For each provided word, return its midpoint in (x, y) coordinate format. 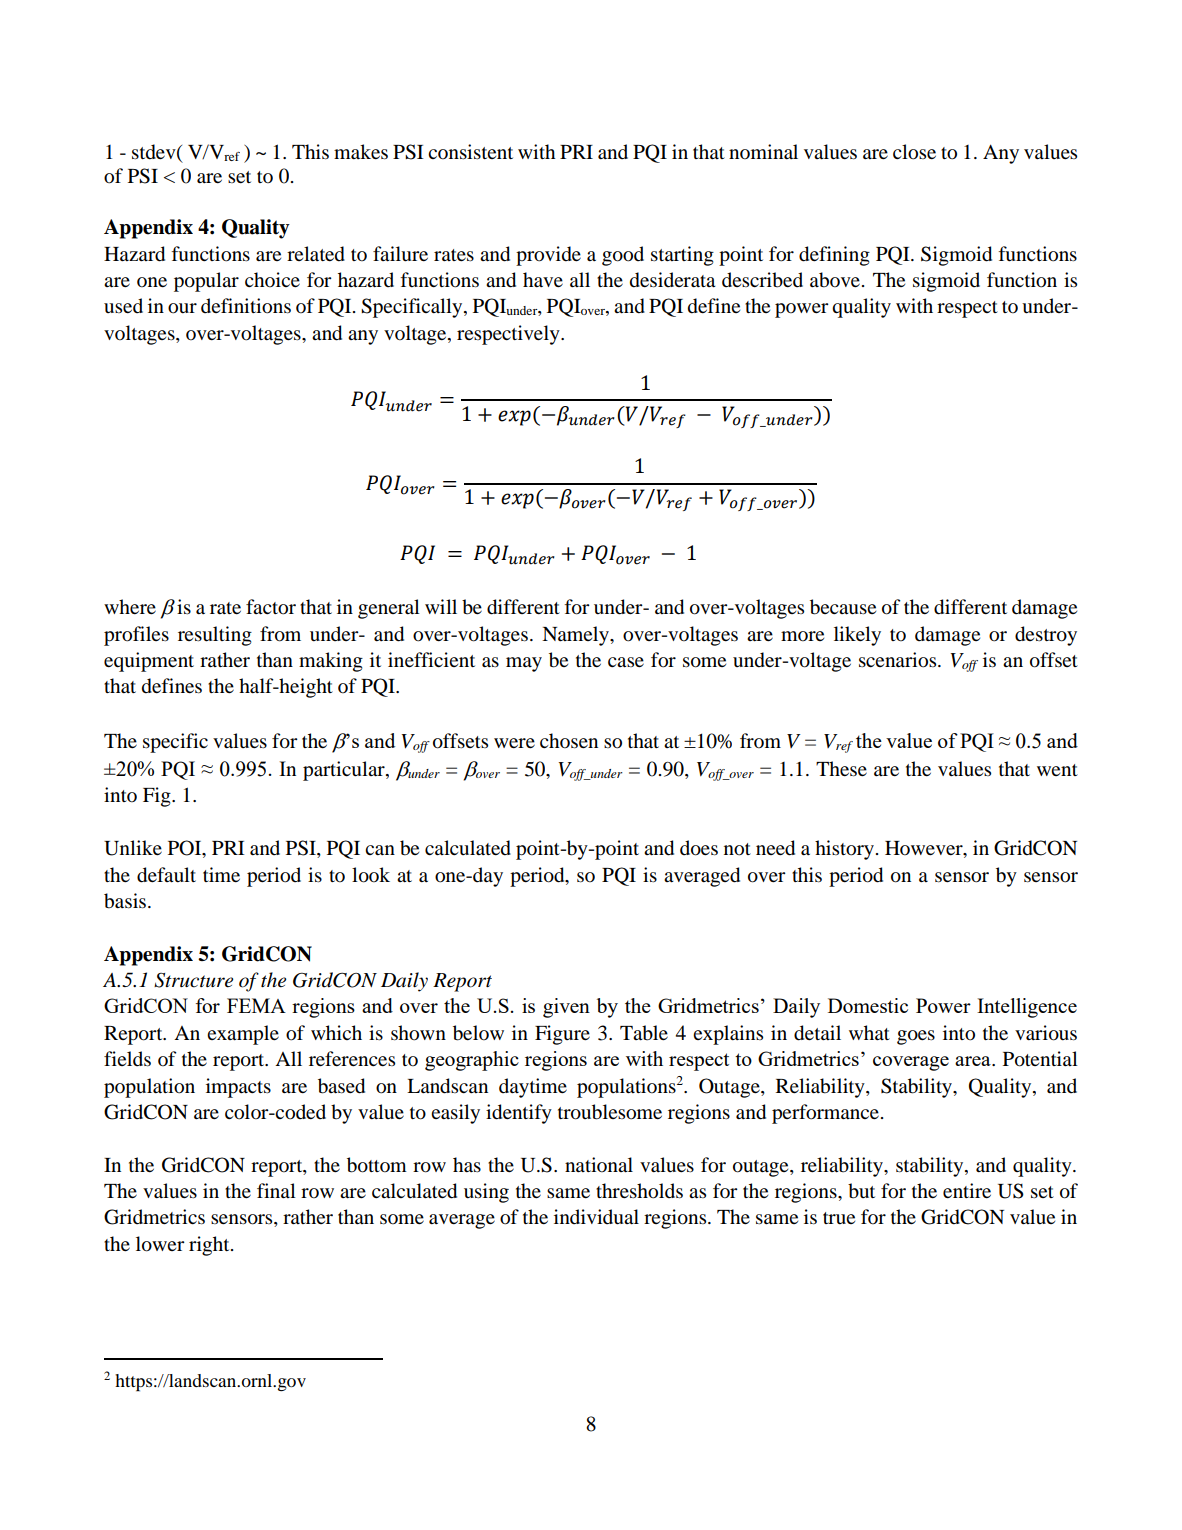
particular (345, 771)
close (914, 152)
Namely (576, 636)
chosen (569, 741)
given (566, 1008)
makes (361, 152)
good (623, 256)
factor (271, 607)
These (841, 769)
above (835, 280)
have (543, 279)
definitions (246, 306)
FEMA (256, 1005)
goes (916, 1037)
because (843, 607)
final (276, 1190)
